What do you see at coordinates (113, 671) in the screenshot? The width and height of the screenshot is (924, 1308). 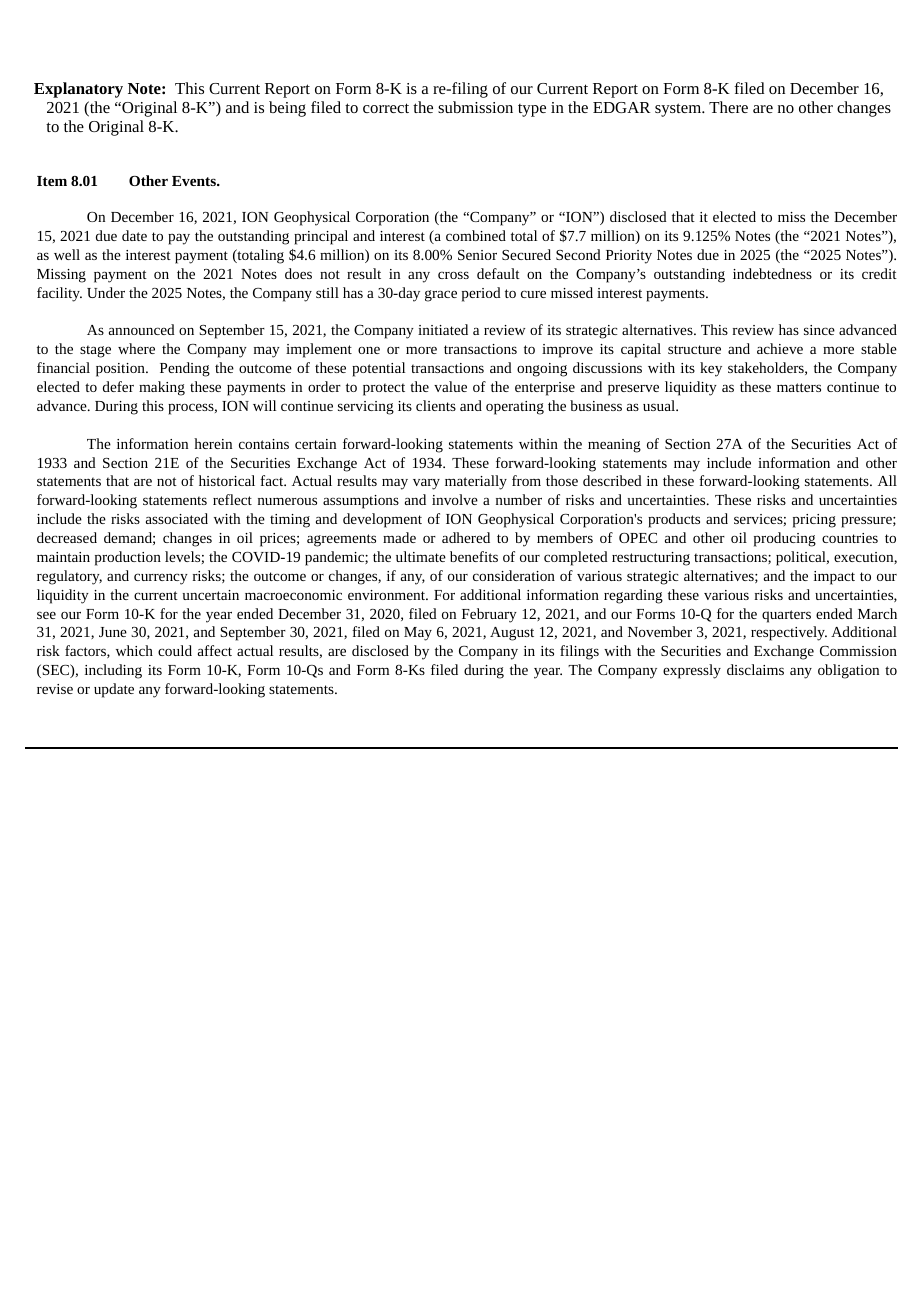 I see `including` at bounding box center [113, 671].
